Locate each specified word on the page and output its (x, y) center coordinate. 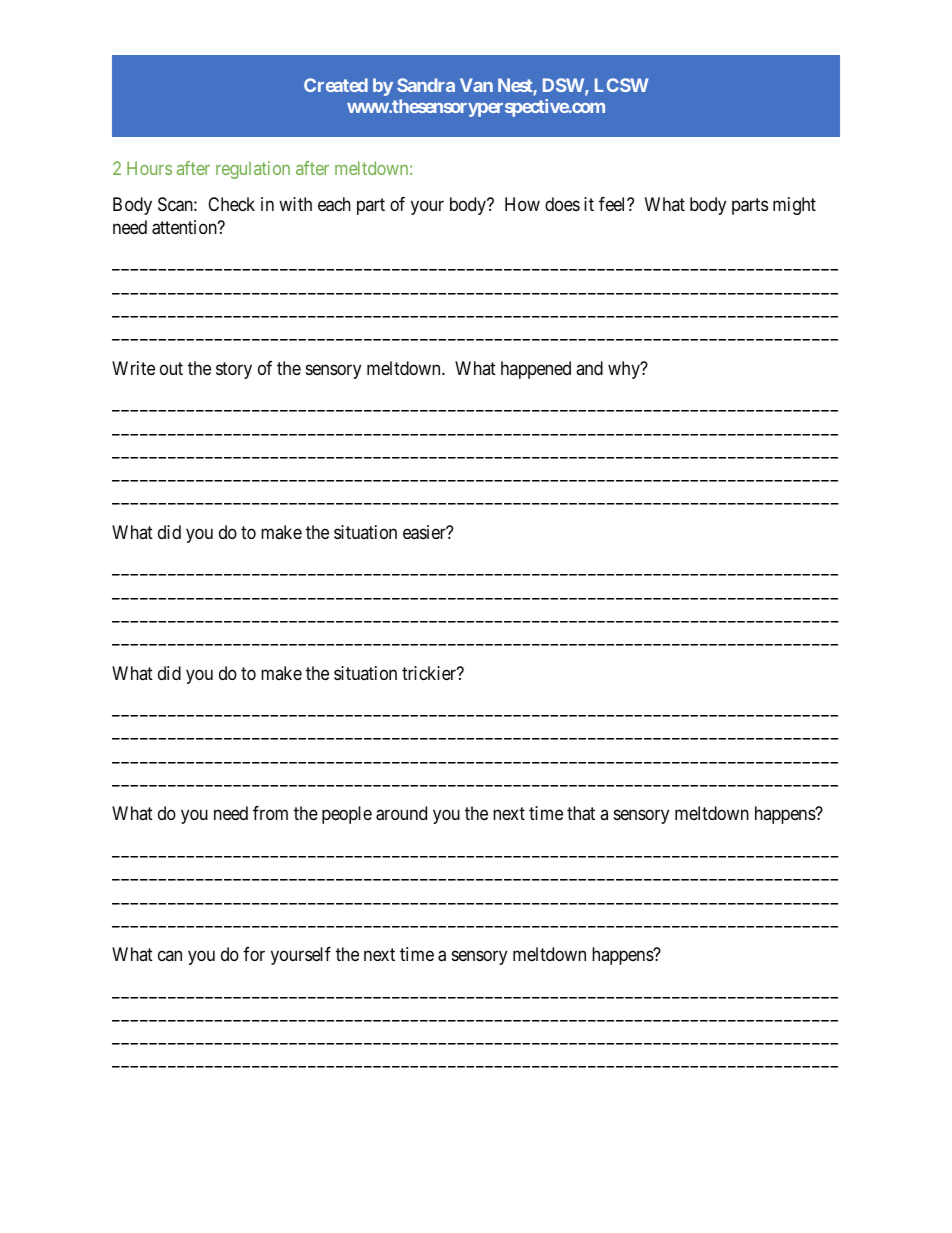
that (581, 813)
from (270, 813)
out (171, 368)
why (625, 370)
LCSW (621, 85)
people (347, 815)
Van (476, 85)
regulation (253, 170)
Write (133, 368)
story (234, 370)
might (794, 206)
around (401, 813)
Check (231, 204)
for (254, 954)
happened (536, 370)
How (522, 204)
